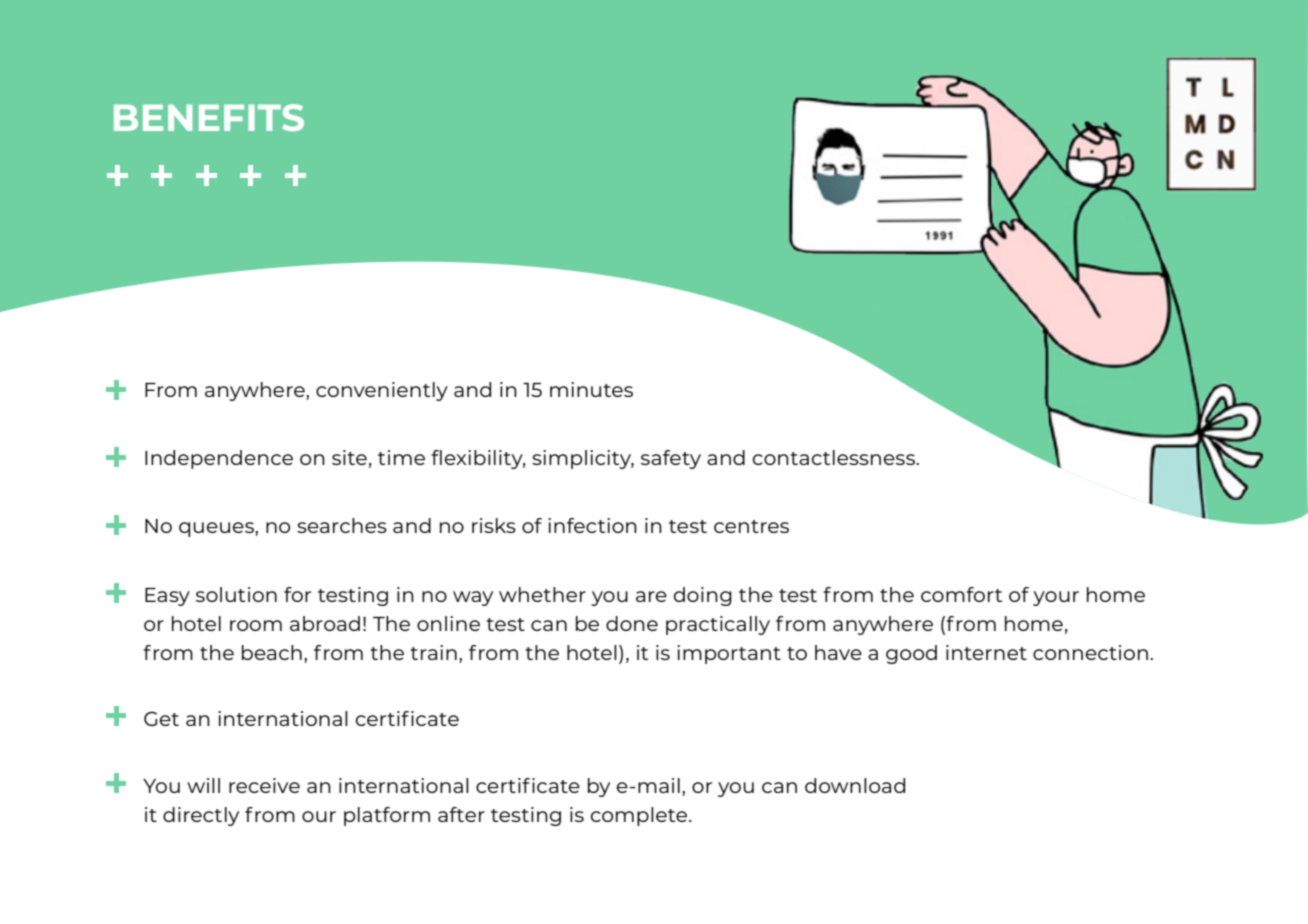 This document has width=1308, height=924. What do you see at coordinates (583, 459) in the document?
I see `simplicity` at bounding box center [583, 459].
